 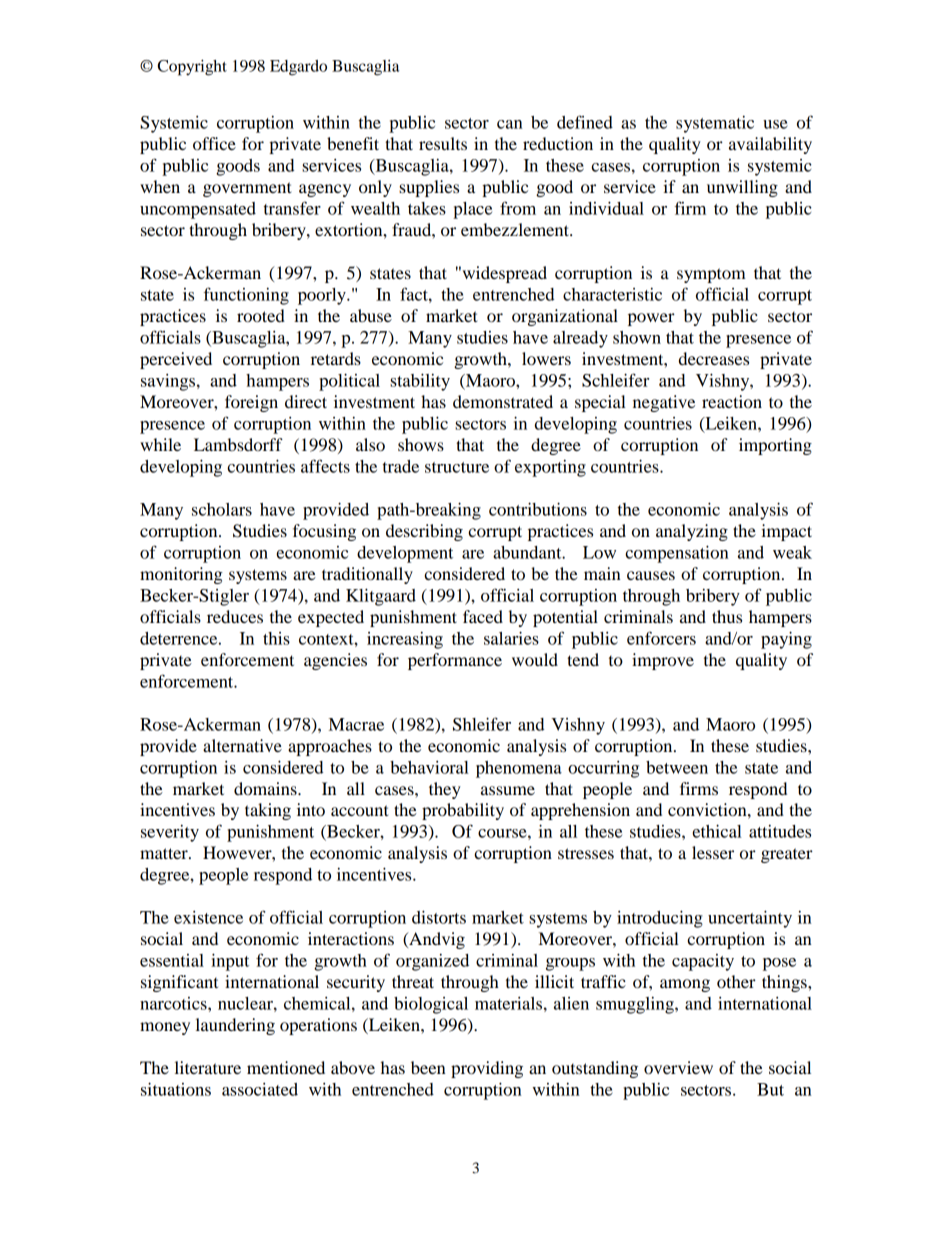 What do you see at coordinates (483, 616) in the screenshot?
I see `faced` at bounding box center [483, 616].
